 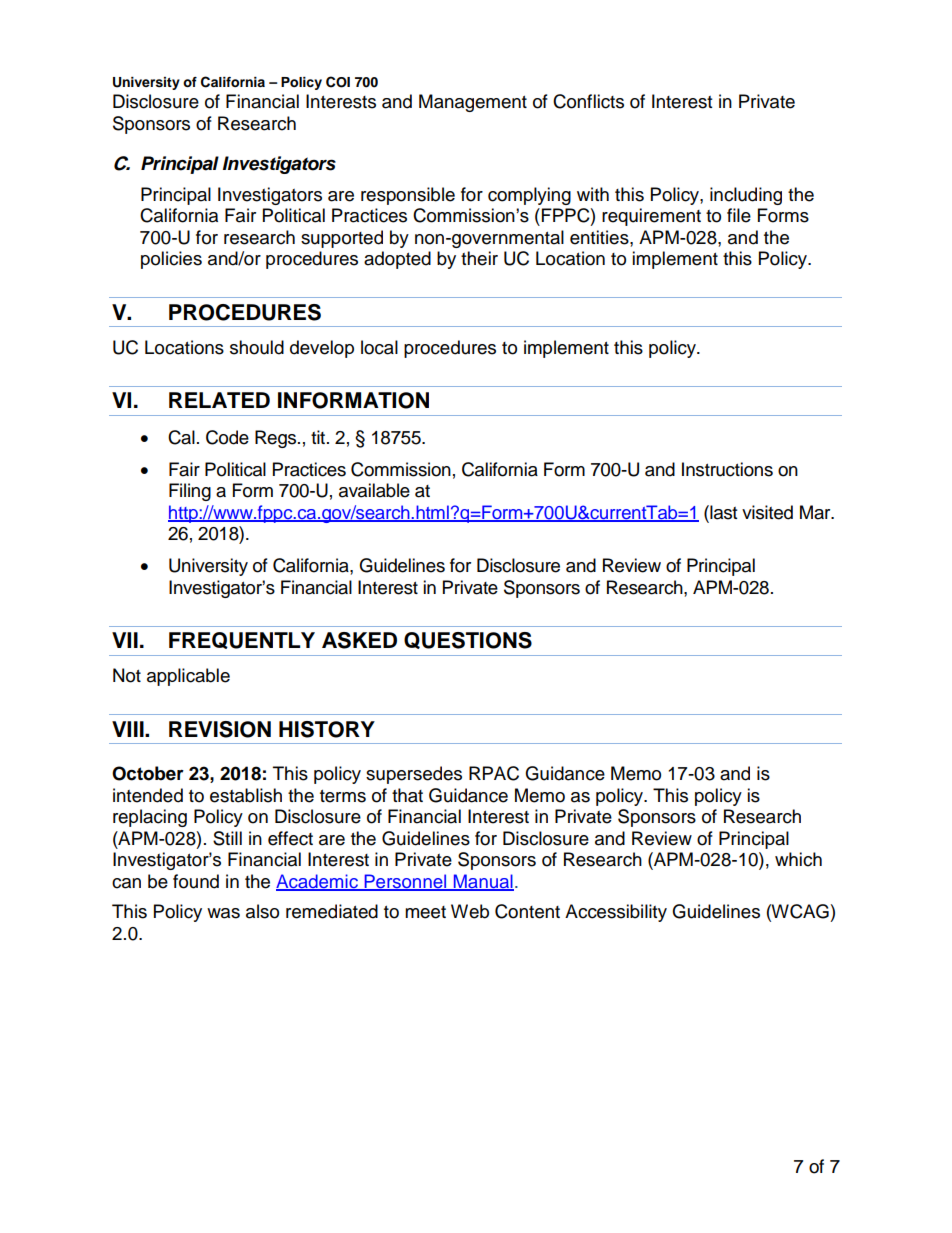 I want to click on file, so click(x=739, y=215).
